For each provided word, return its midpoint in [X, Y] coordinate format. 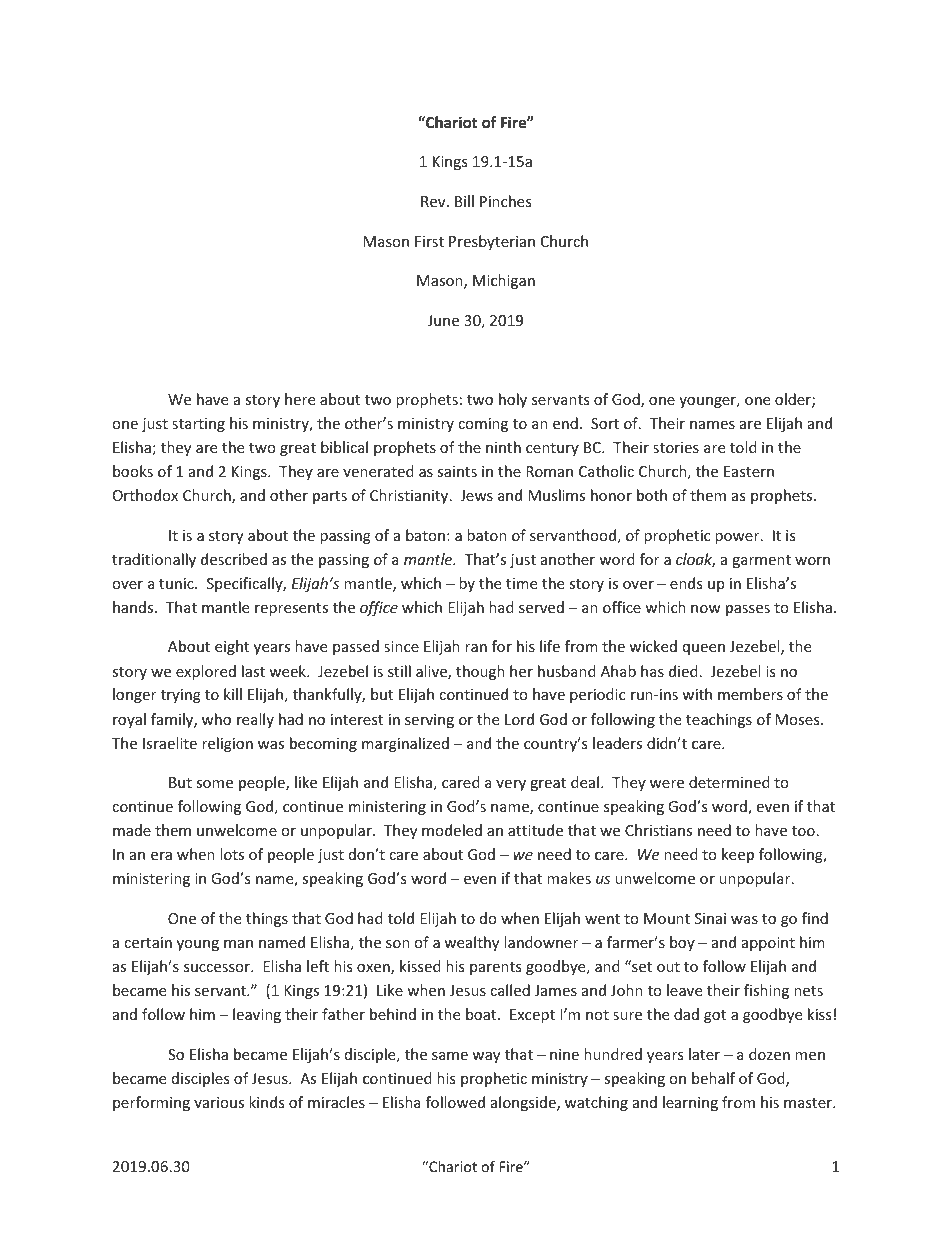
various [219, 1102]
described [234, 559]
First [429, 241]
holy [513, 400]
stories [676, 447]
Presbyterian [492, 242]
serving [429, 721]
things [267, 919]
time [521, 583]
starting [198, 425]
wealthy [471, 943]
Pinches [505, 201]
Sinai [710, 918]
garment [761, 561]
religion [227, 744]
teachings [719, 720]
